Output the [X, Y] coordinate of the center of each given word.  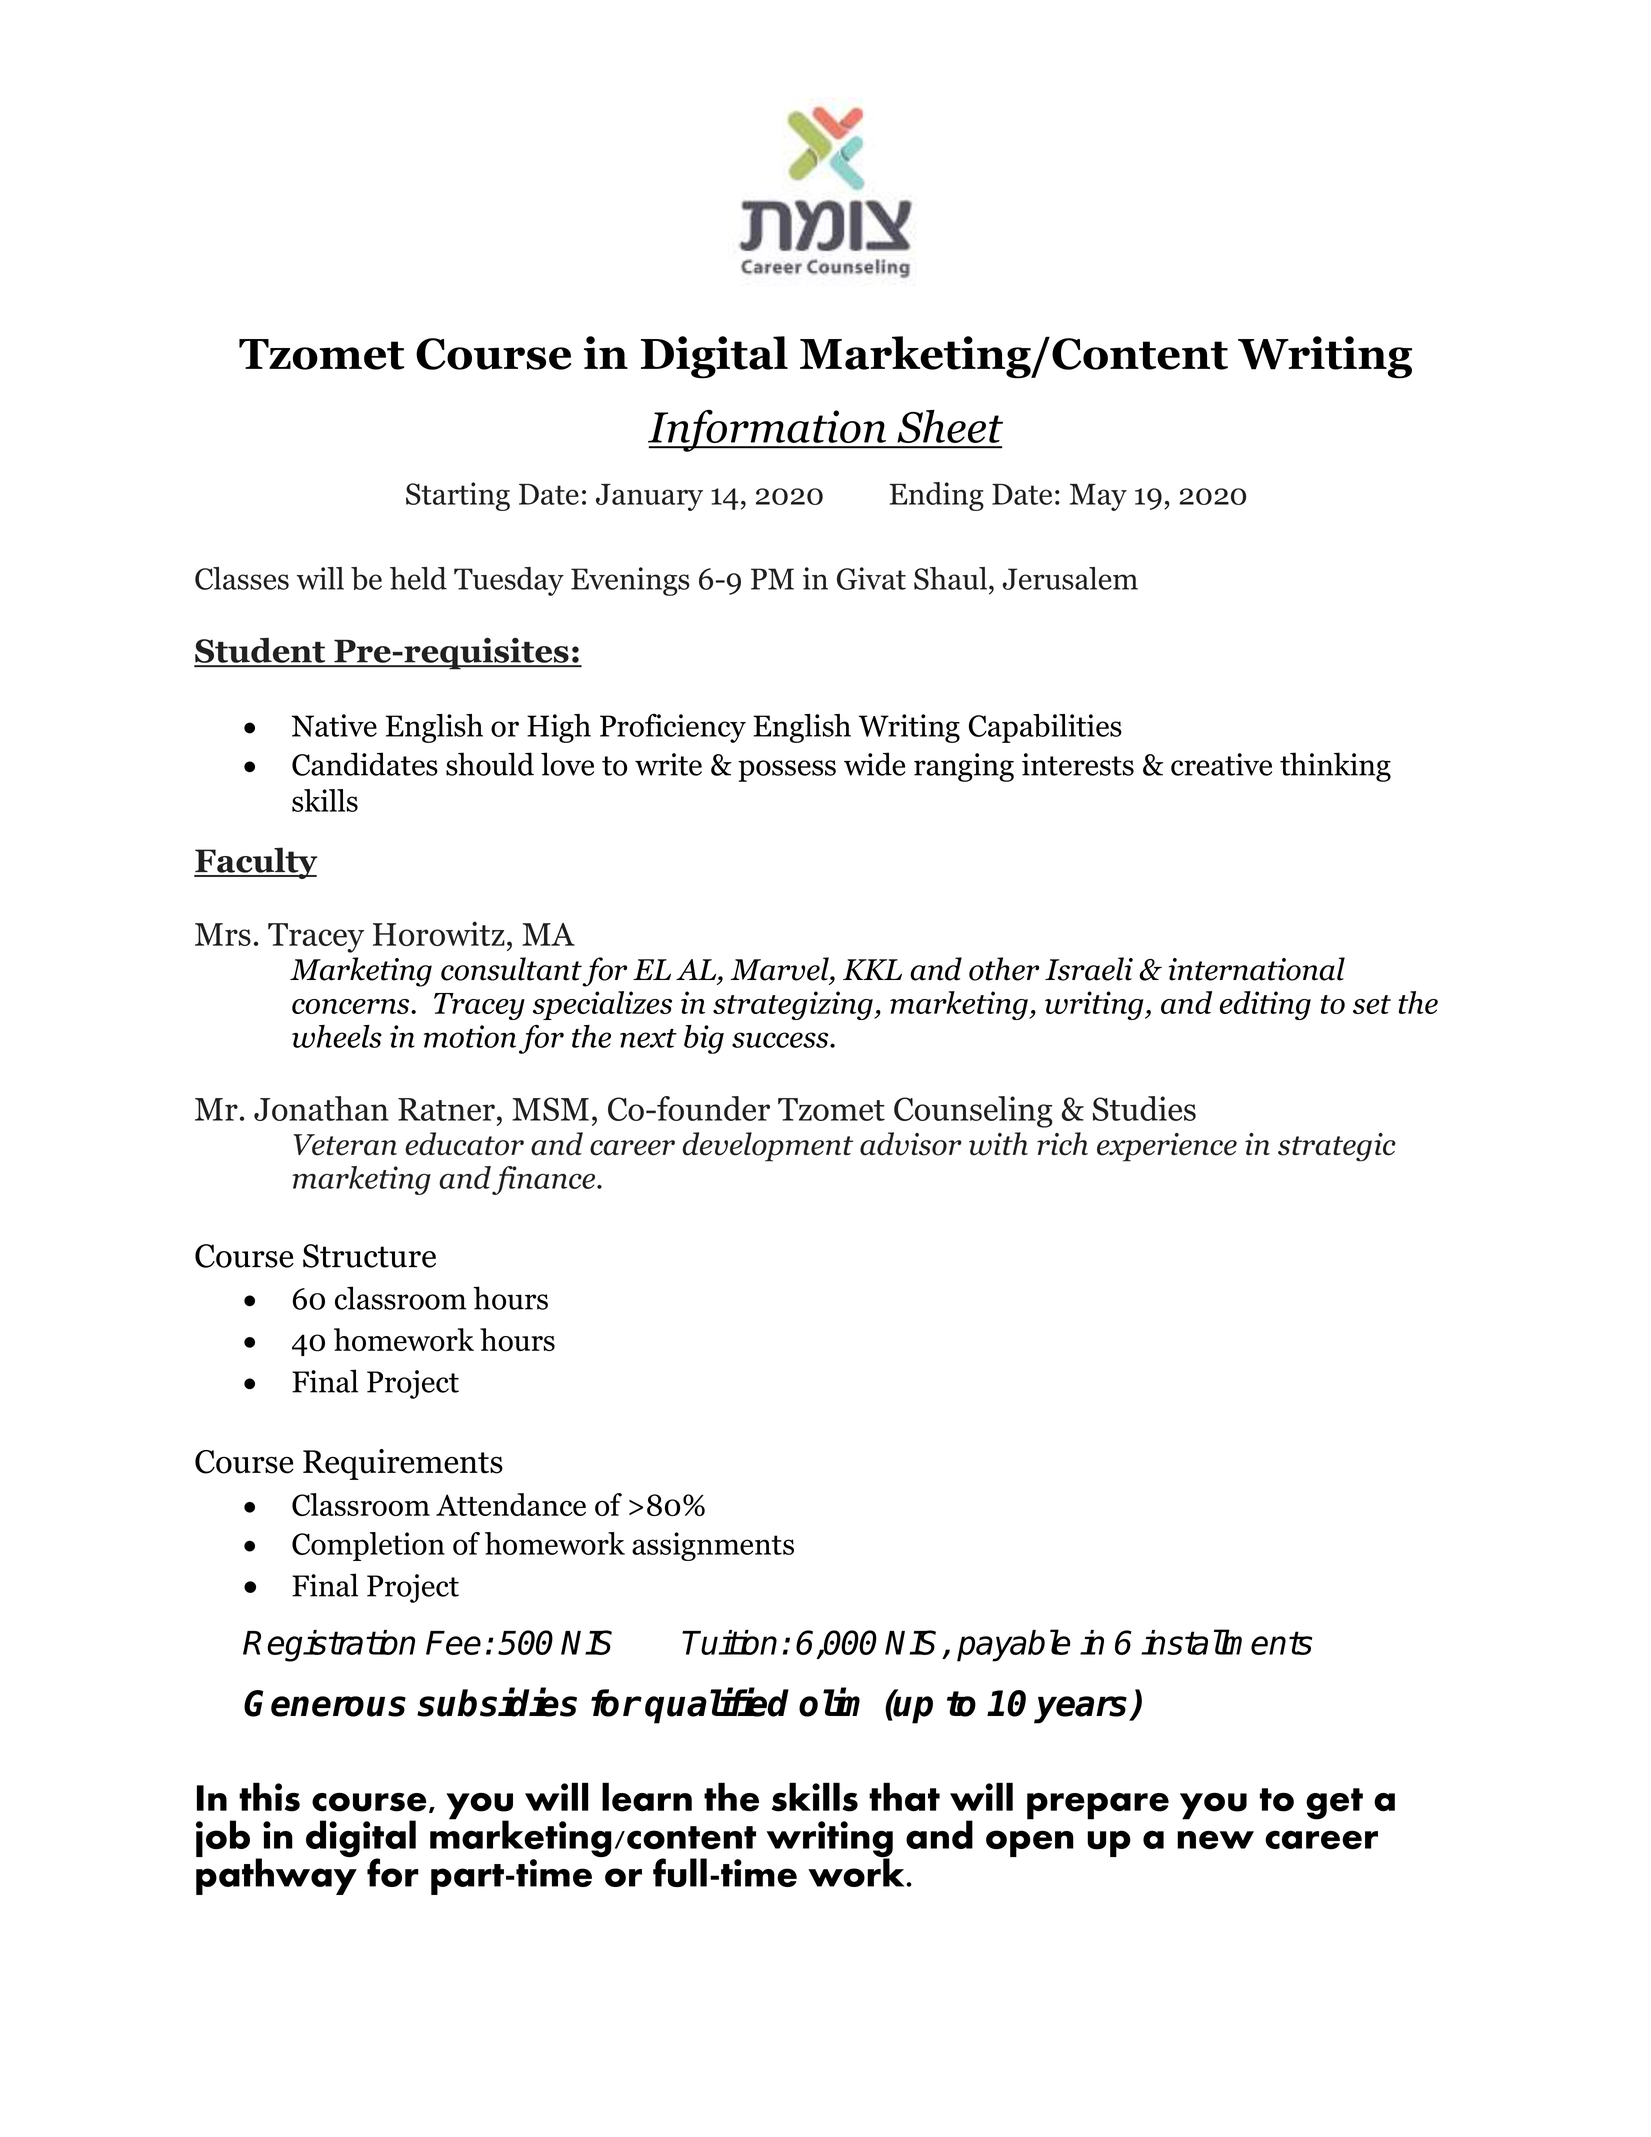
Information [768, 430]
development [767, 1147]
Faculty [255, 863]
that [904, 1797]
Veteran [345, 1145]
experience [1167, 1147]
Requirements [403, 1464]
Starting [458, 496]
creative [1221, 764]
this [269, 1797]
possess [787, 771]
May [1098, 497]
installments [1226, 1642]
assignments [713, 1546]
